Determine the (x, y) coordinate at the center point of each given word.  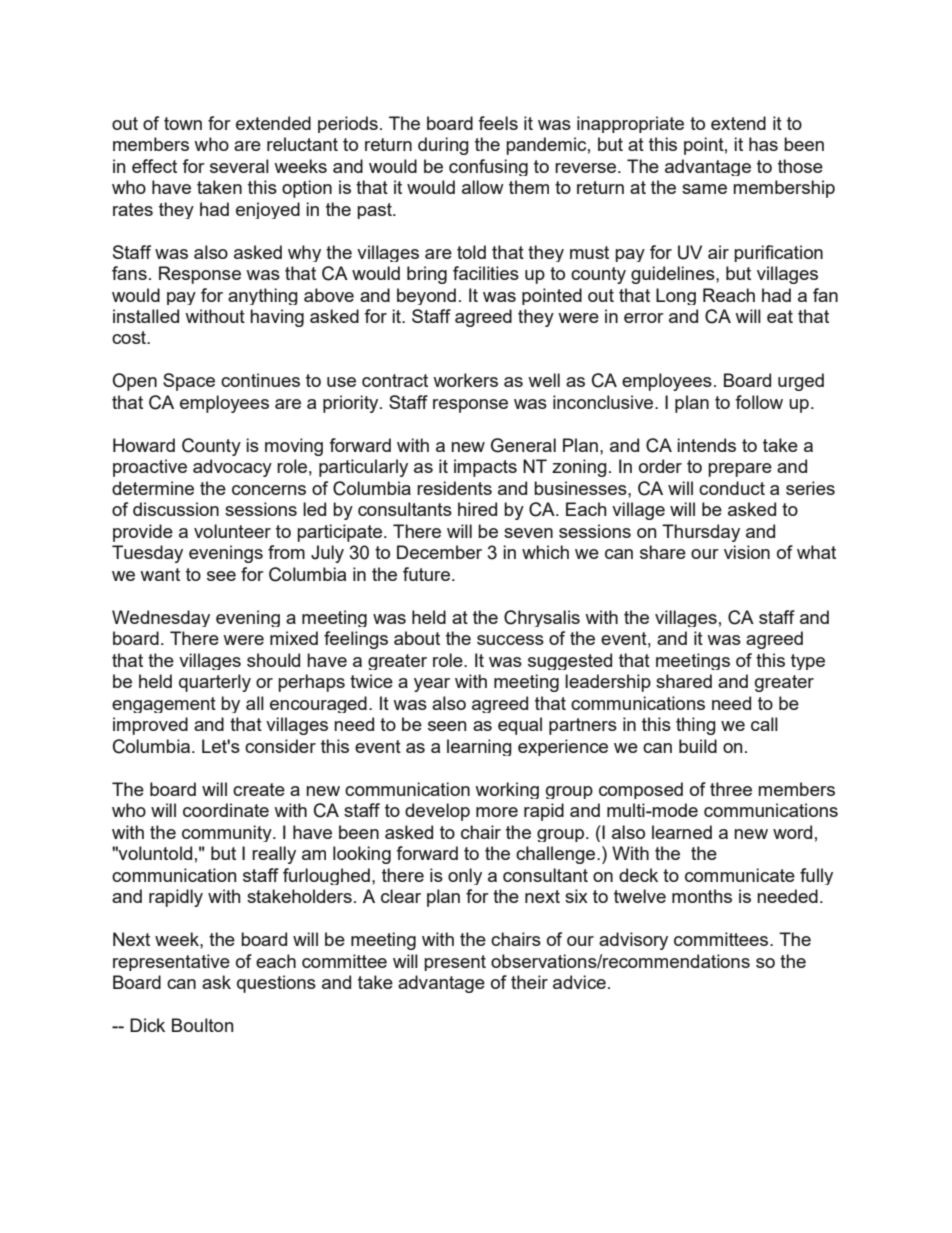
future (428, 574)
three (731, 789)
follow (759, 402)
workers (465, 380)
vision (747, 552)
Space (189, 382)
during (443, 146)
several (239, 166)
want (160, 574)
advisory (633, 941)
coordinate (226, 810)
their (529, 982)
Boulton (202, 1025)
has (763, 144)
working (507, 790)
